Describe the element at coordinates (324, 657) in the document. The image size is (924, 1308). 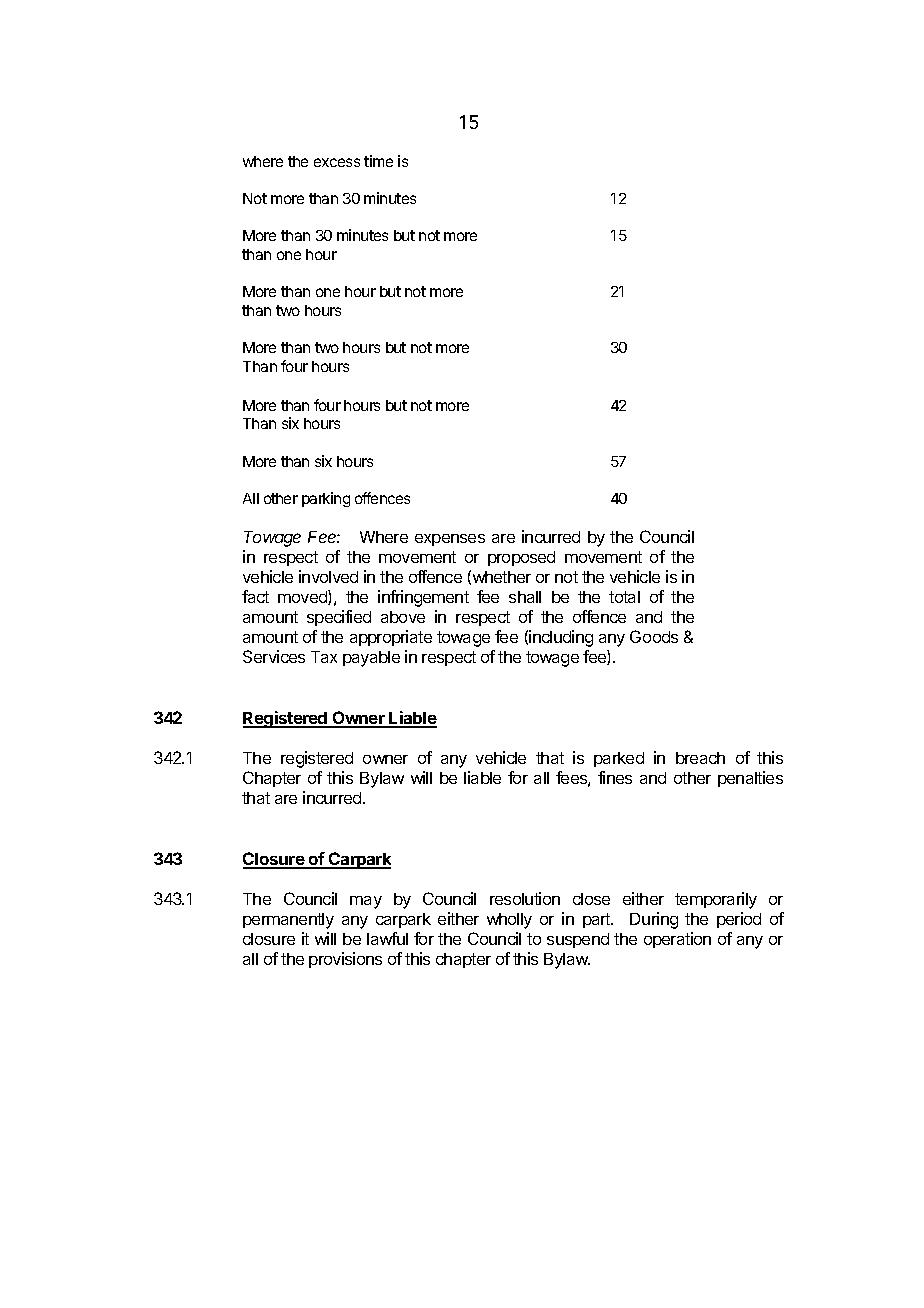
I see `Tax` at that location.
